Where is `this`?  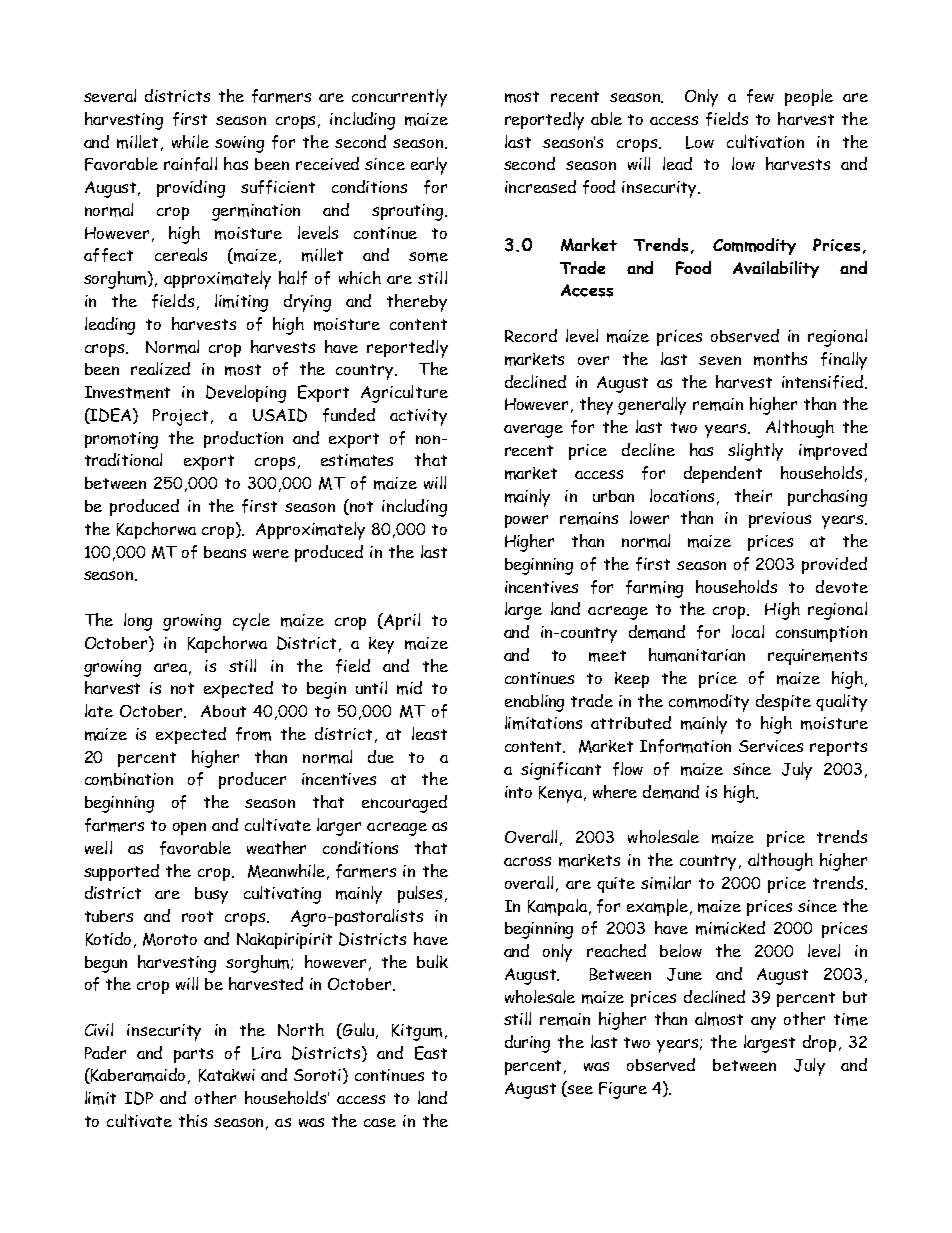 this is located at coordinates (193, 1120).
